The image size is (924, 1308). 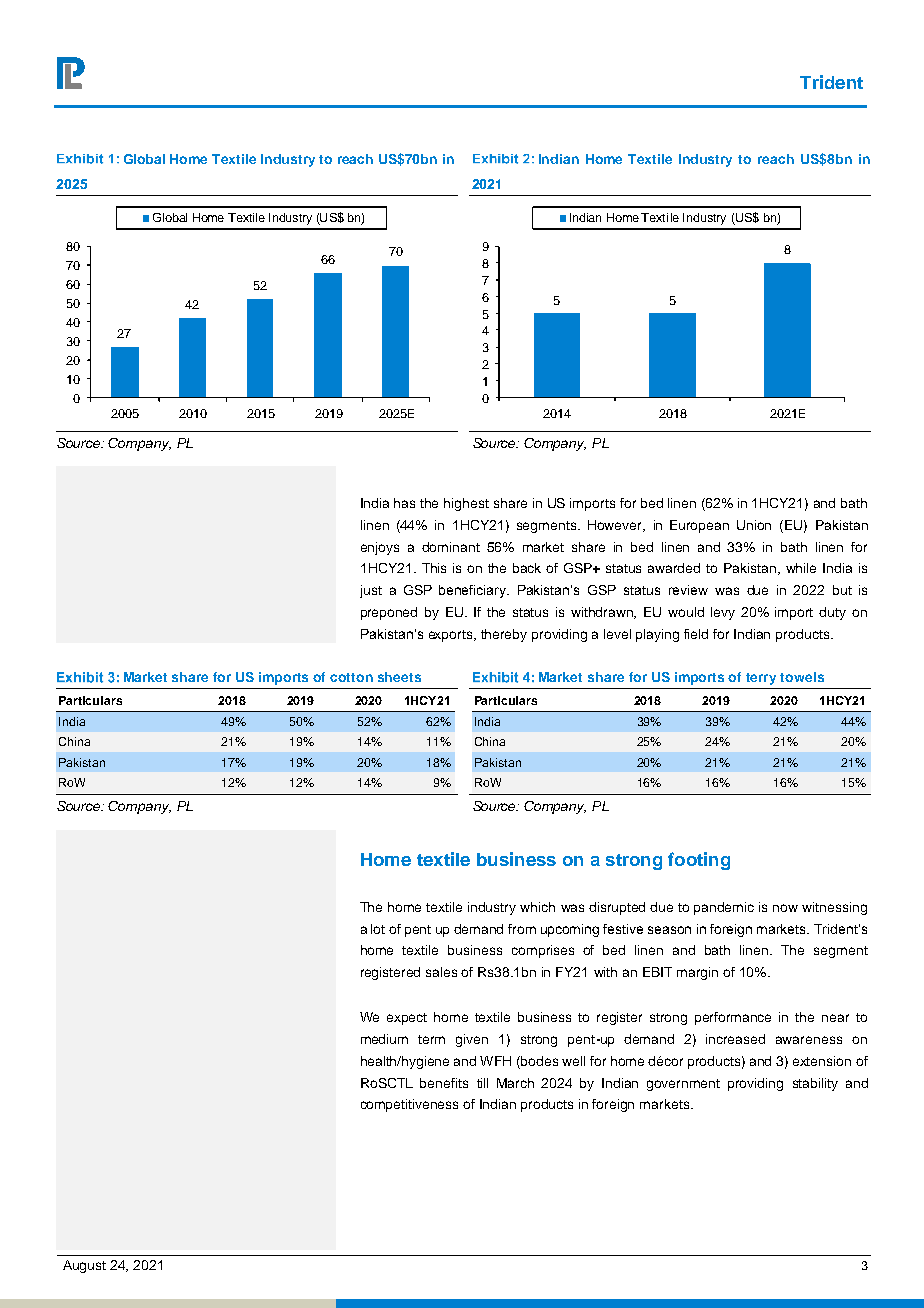 I want to click on highest, so click(x=466, y=504).
